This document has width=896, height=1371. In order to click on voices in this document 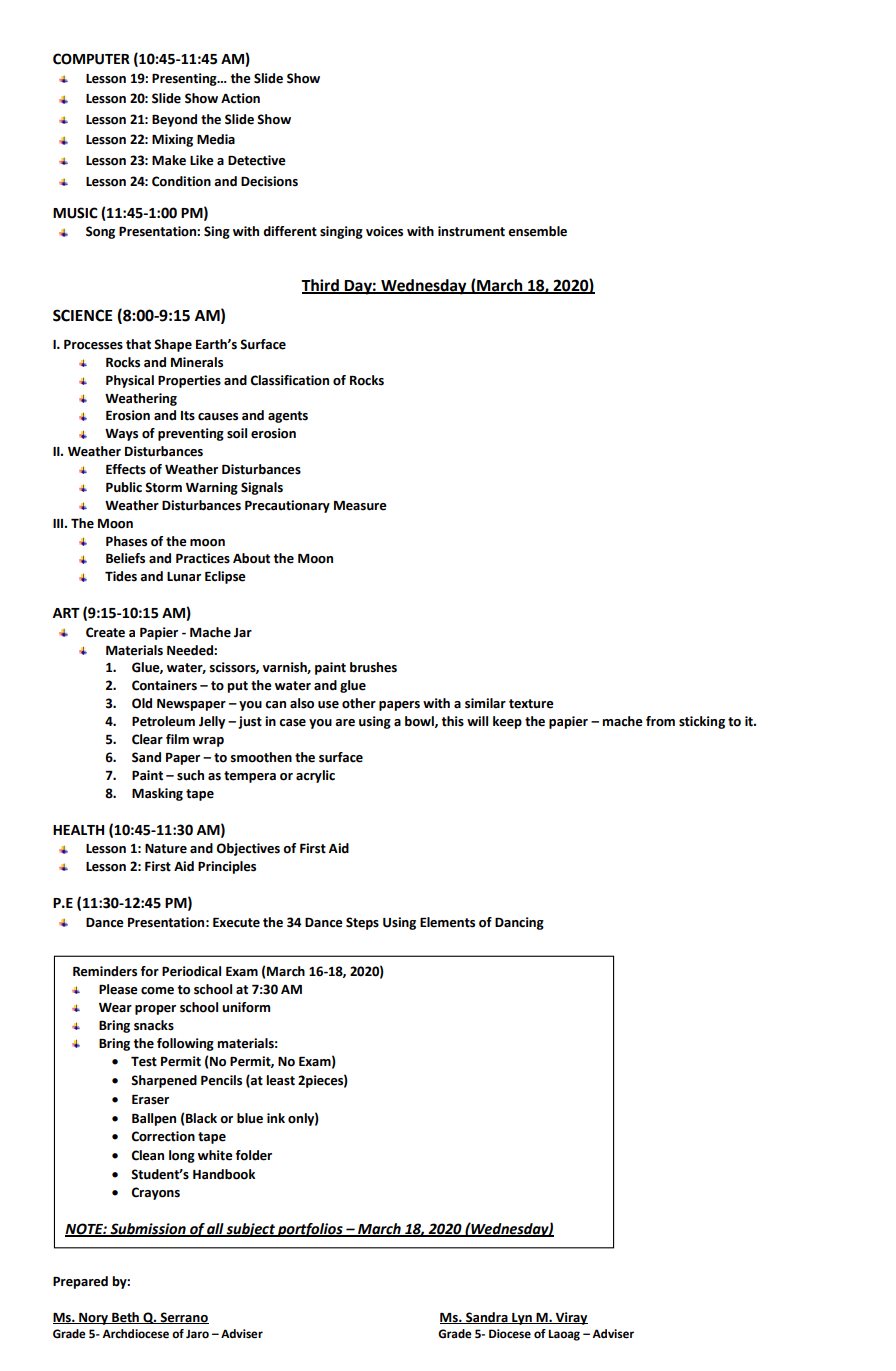, I will do `click(384, 231)`.
